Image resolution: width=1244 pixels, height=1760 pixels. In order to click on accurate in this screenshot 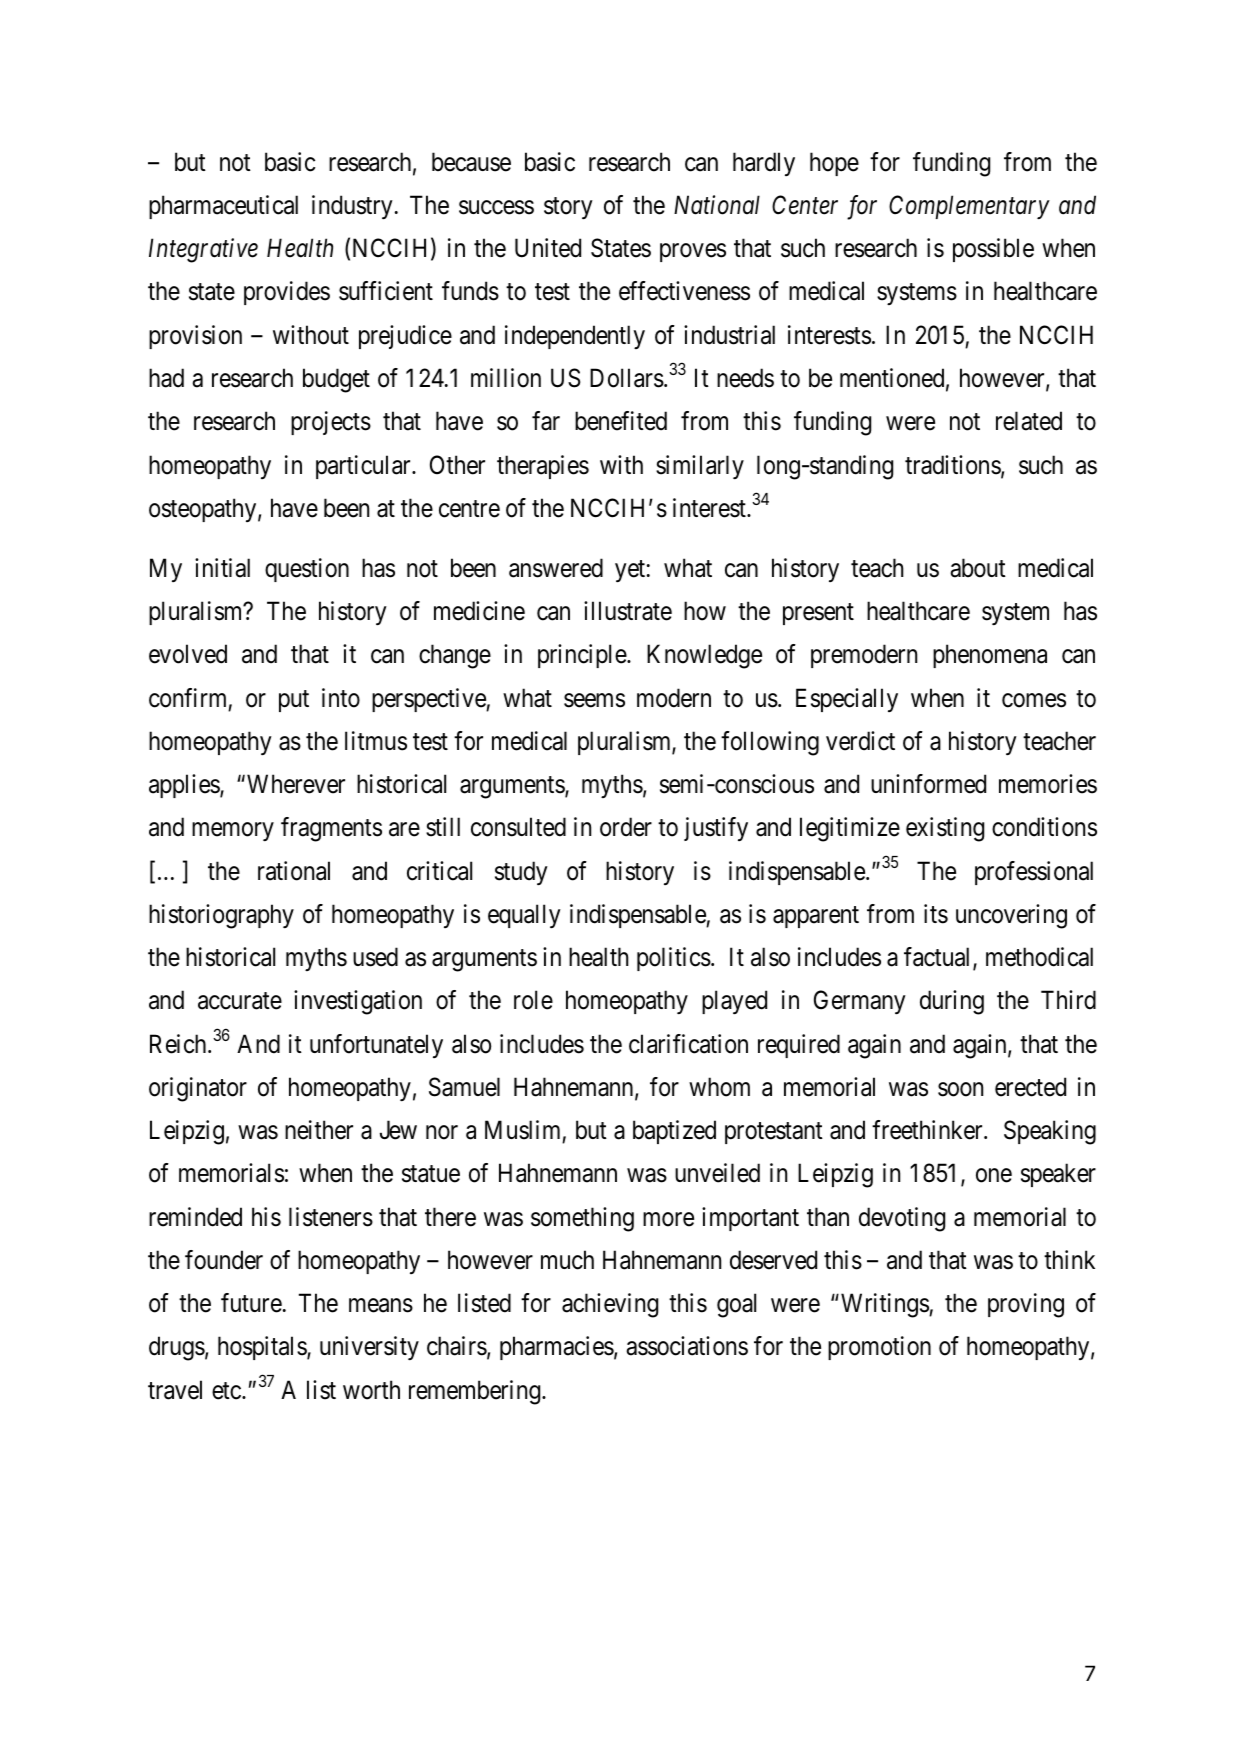, I will do `click(240, 1001)`.
